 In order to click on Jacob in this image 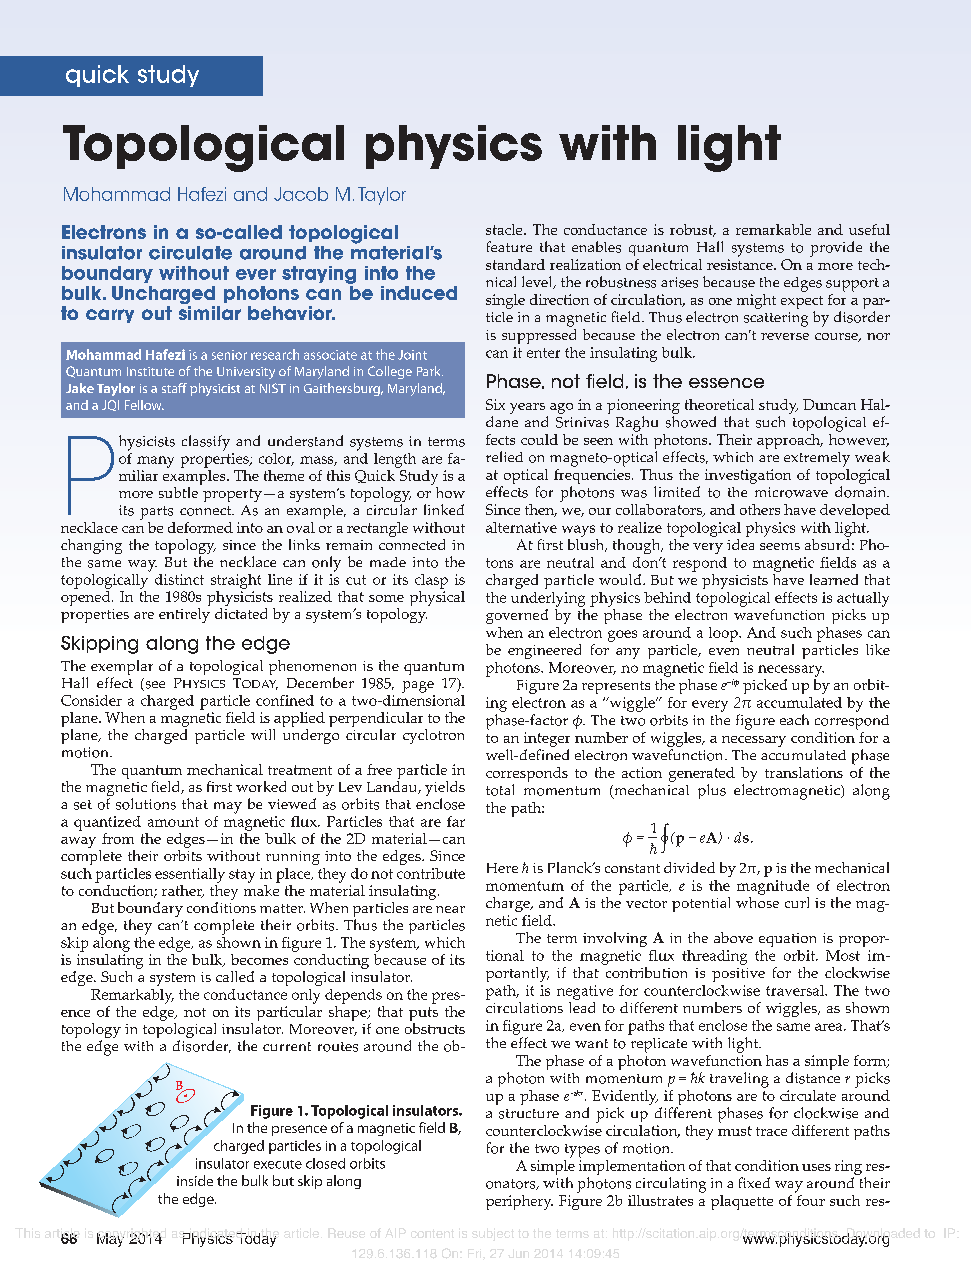, I will do `click(301, 194)`.
